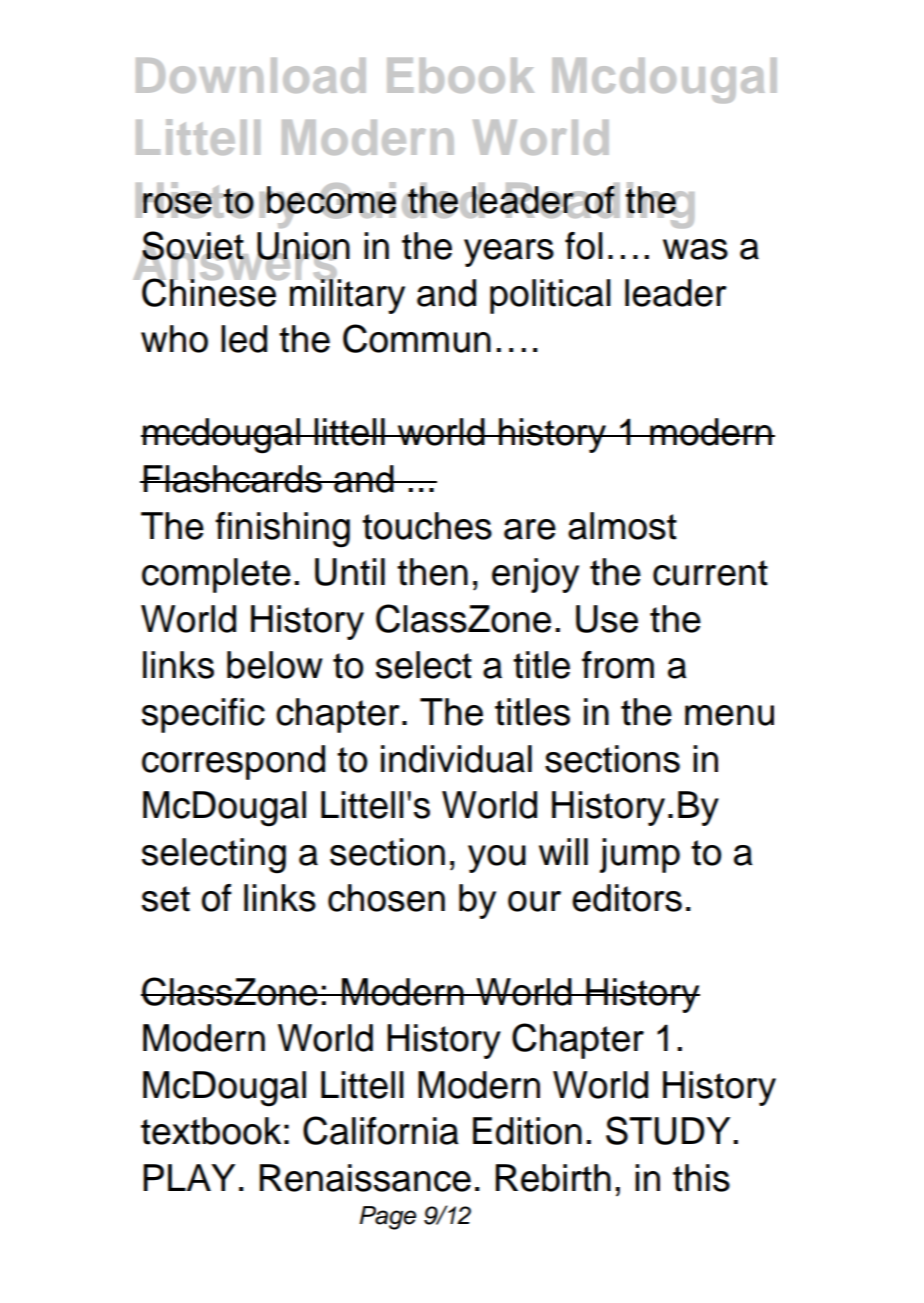  What do you see at coordinates (387, 1218) in the page?
I see `Page` at bounding box center [387, 1218].
